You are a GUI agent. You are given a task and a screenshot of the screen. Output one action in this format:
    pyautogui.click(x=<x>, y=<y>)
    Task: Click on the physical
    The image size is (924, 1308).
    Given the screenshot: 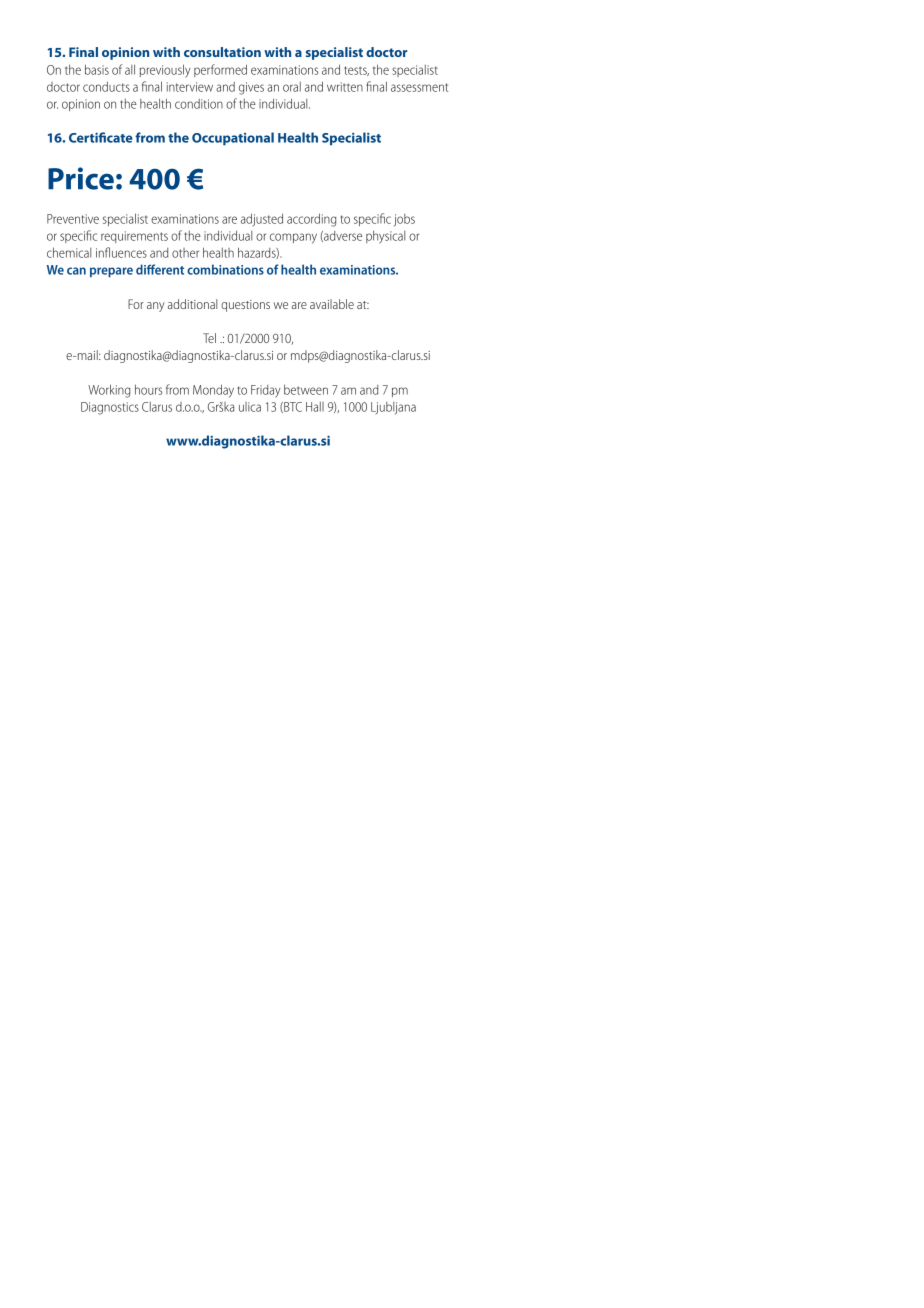 What is the action you would take?
    pyautogui.click(x=385, y=237)
